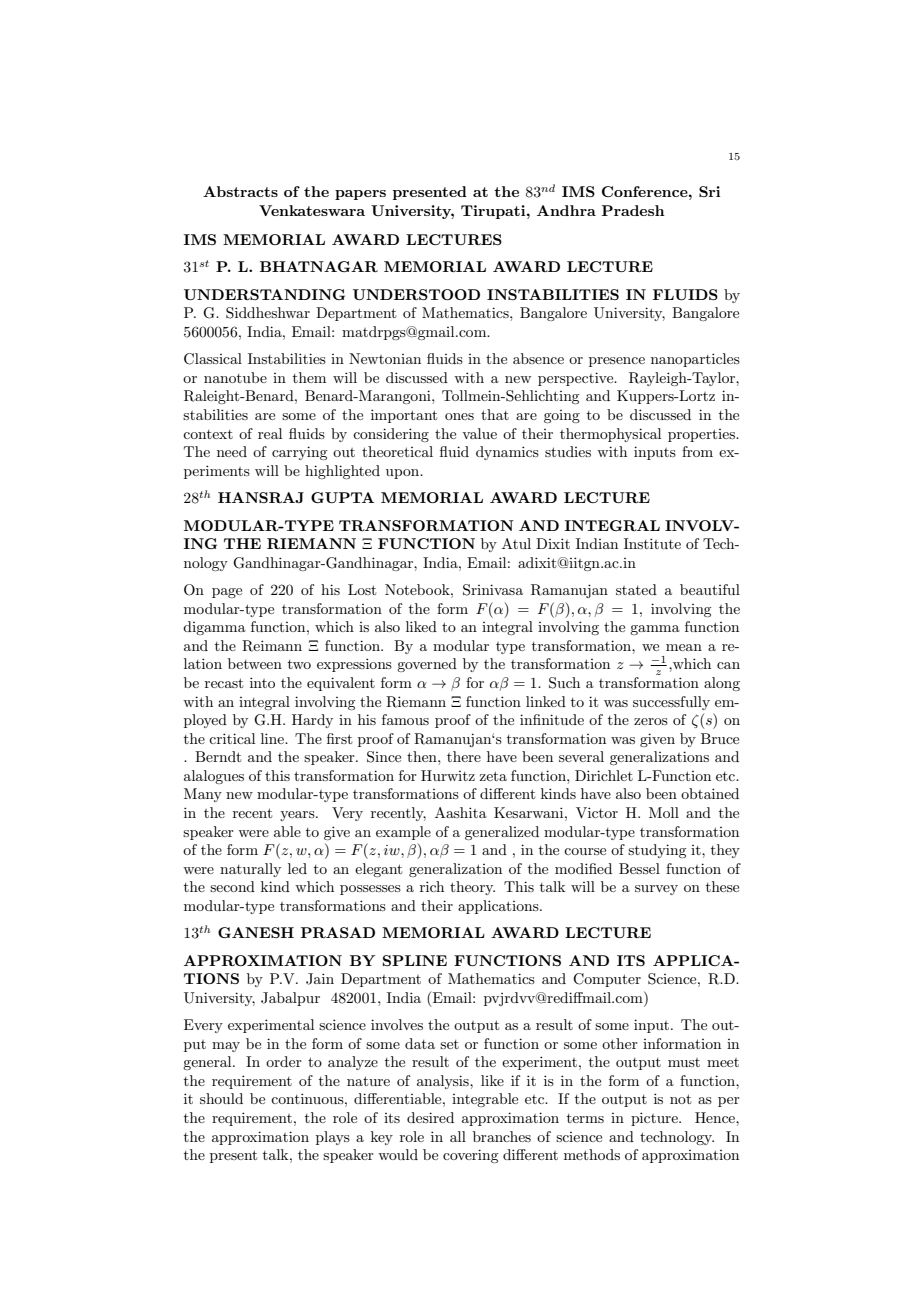 Image resolution: width=924 pixels, height=1308 pixels. What do you see at coordinates (416, 294) in the screenshot?
I see `UNDERSTOOD` at bounding box center [416, 294].
